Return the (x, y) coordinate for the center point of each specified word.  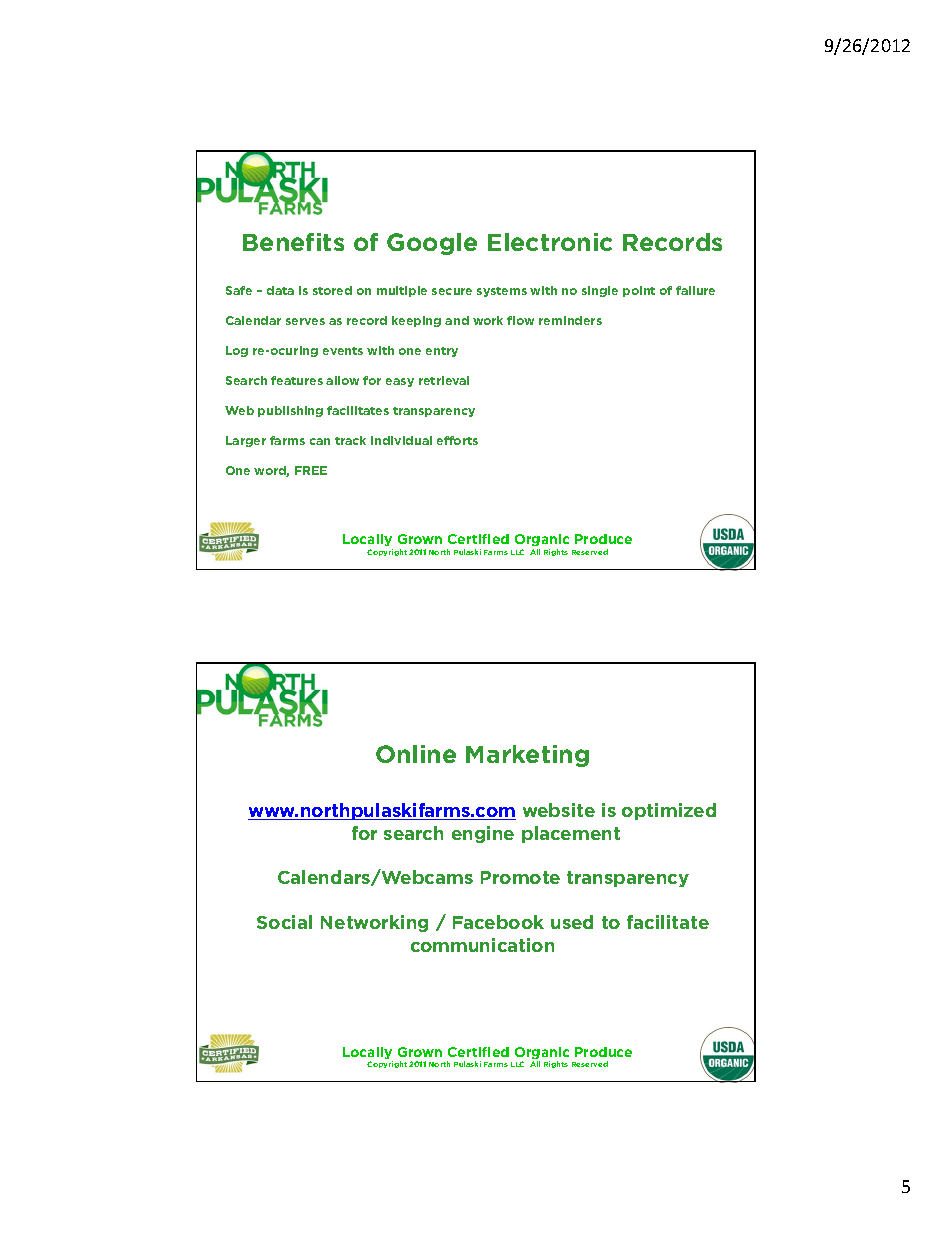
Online (416, 754)
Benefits (293, 242)
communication (482, 945)
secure (452, 291)
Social (284, 922)
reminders (570, 320)
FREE (311, 470)
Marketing (527, 756)
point (639, 291)
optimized (669, 811)
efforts (457, 440)
